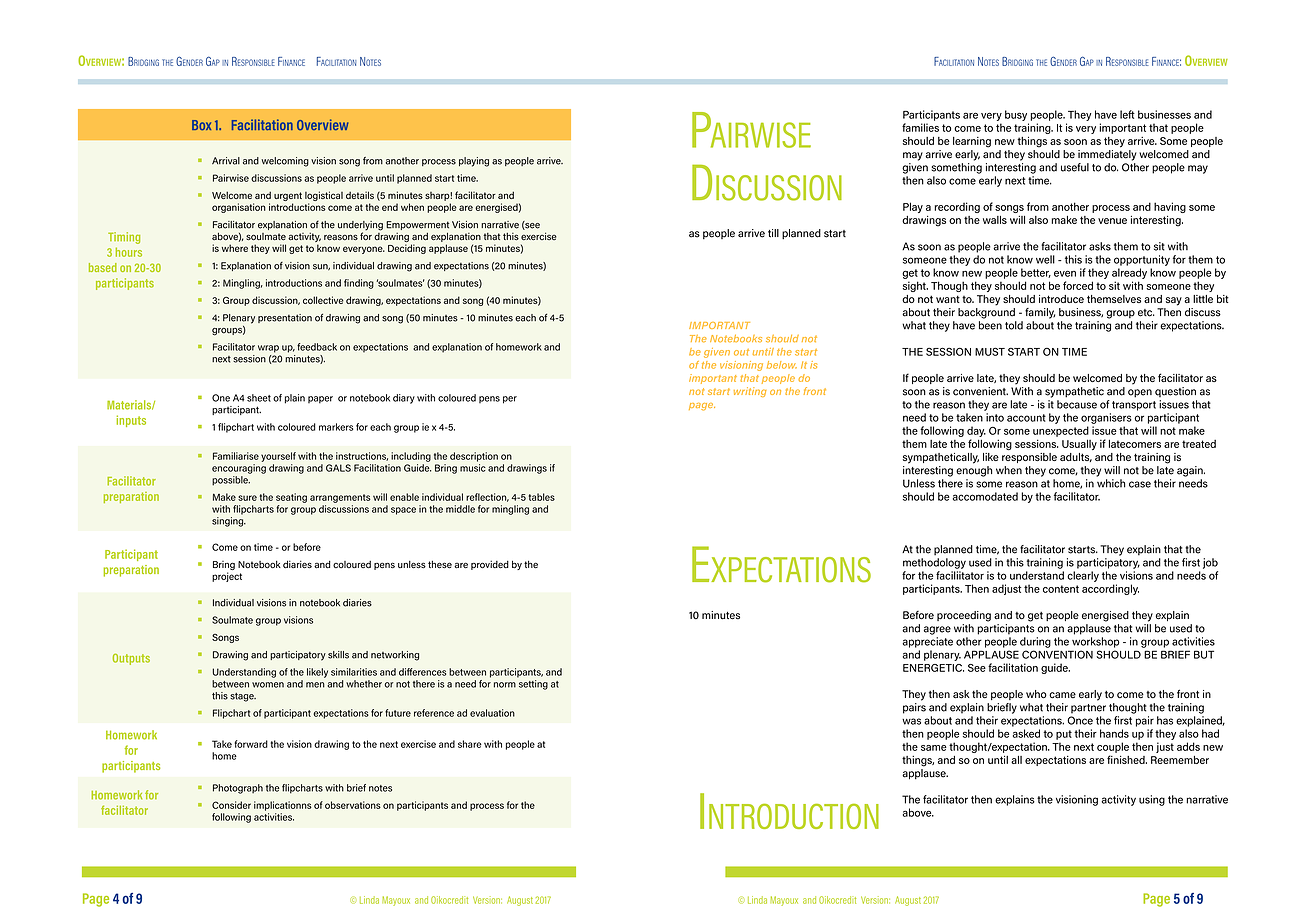 The height and width of the page is (924, 1308). Describe the element at coordinates (1107, 155) in the page. I see `immediately` at that location.
